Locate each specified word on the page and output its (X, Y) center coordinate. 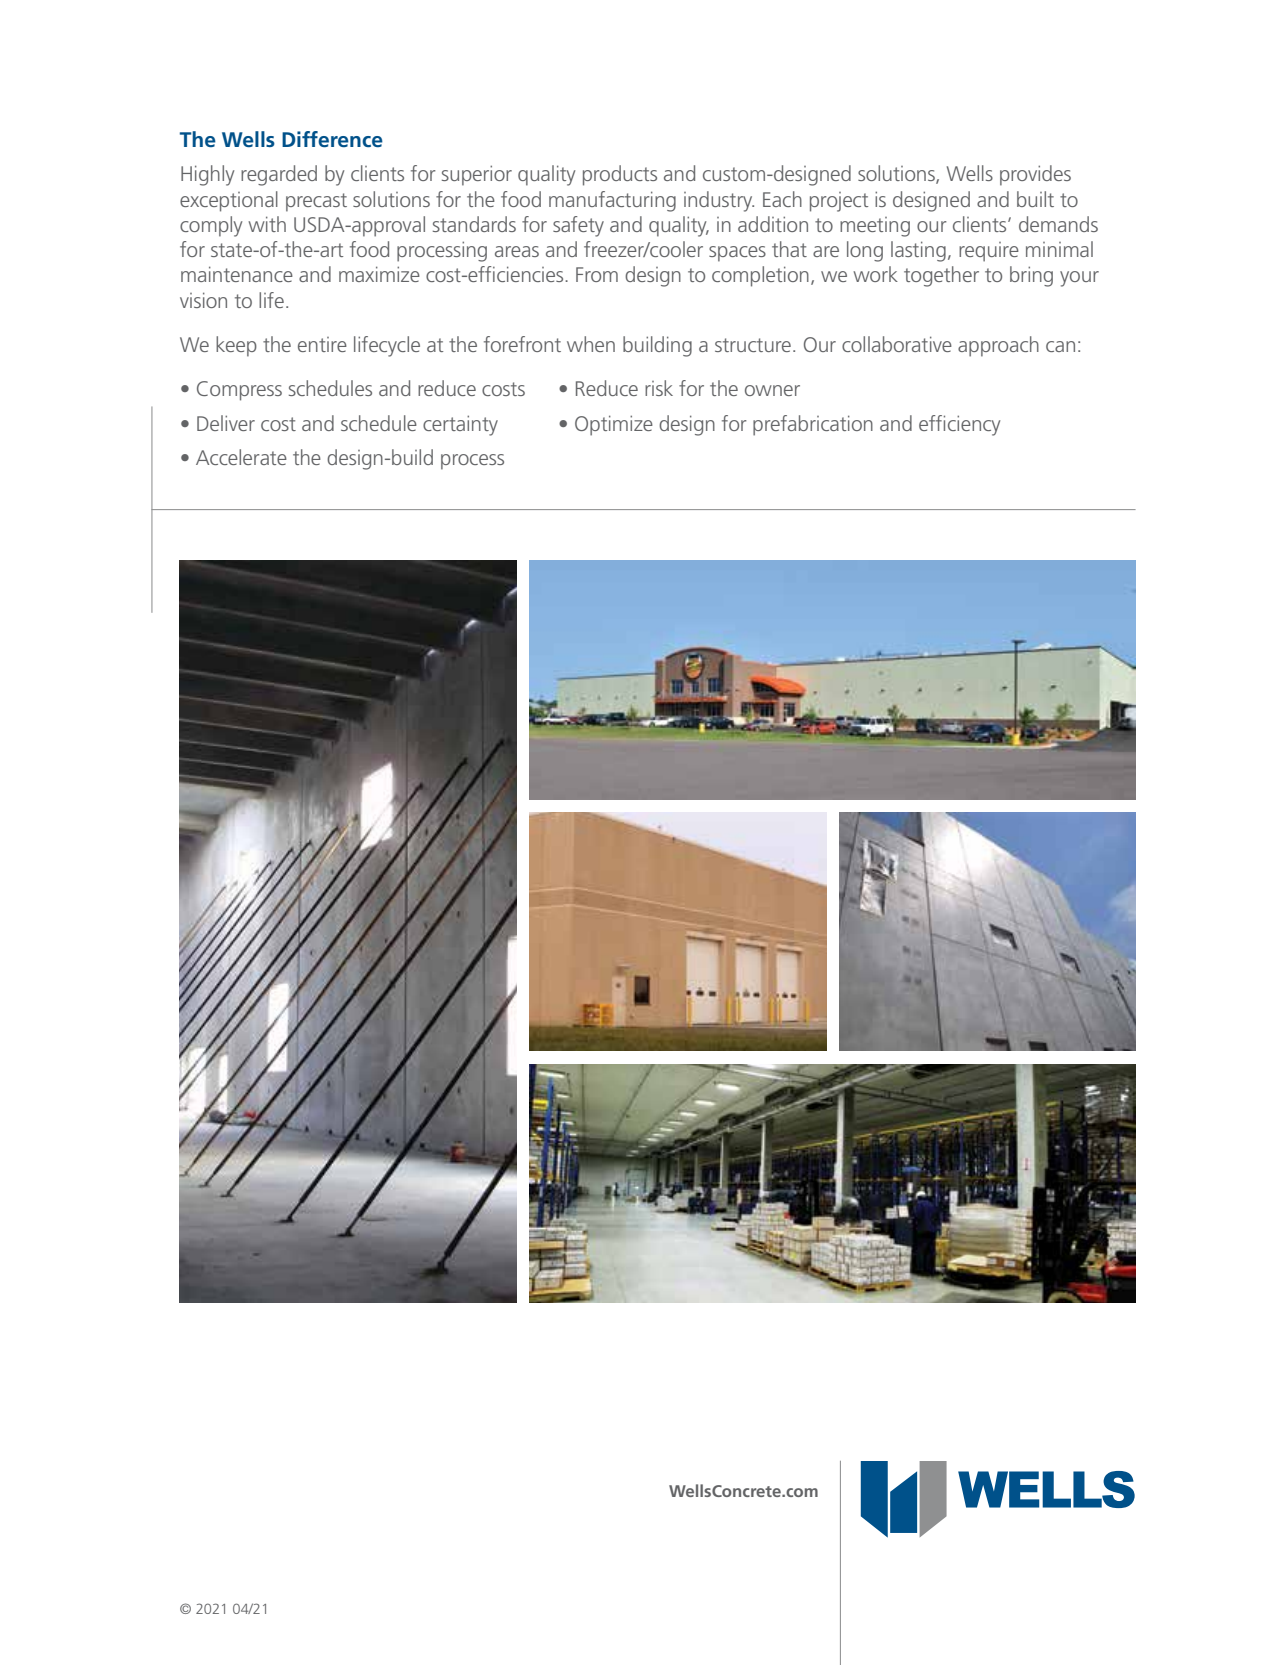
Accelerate (241, 457)
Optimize (614, 425)
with (267, 224)
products (620, 175)
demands (1058, 224)
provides (1035, 175)
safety (578, 226)
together (941, 276)
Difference (332, 139)
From (597, 274)
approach (998, 346)
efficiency (959, 425)
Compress (239, 391)
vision (203, 300)
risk (659, 388)
